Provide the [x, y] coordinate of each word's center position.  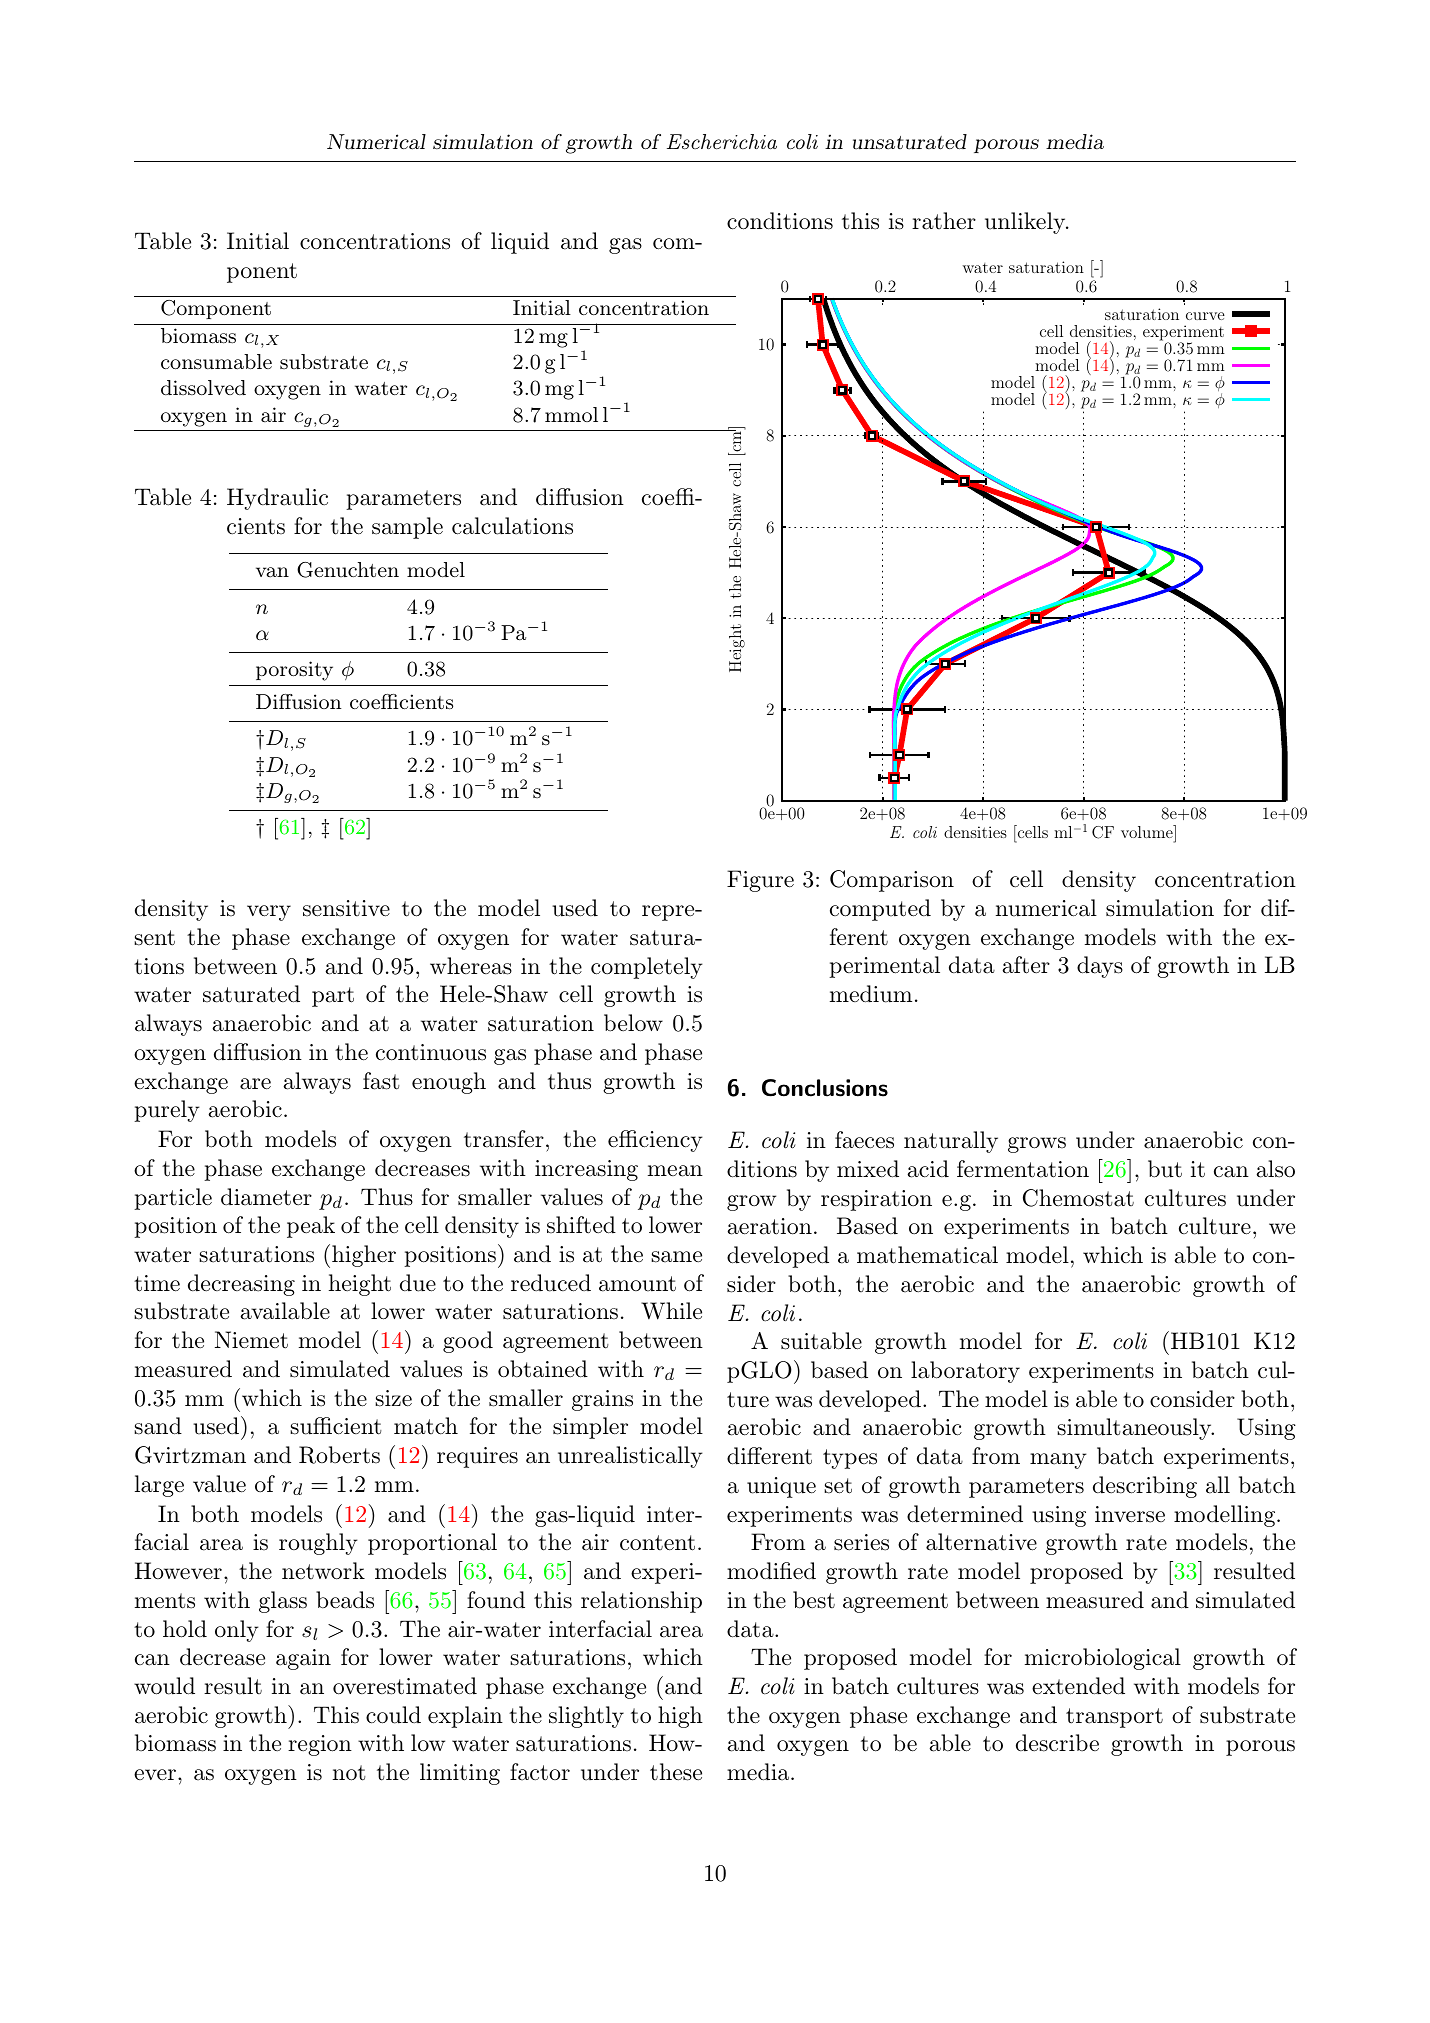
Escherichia [722, 142]
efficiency [655, 1141]
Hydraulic [277, 499]
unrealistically [630, 1457]
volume [1148, 831]
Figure [760, 881]
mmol [571, 414]
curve [1205, 316]
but [1165, 1169]
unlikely [1026, 223]
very [269, 913]
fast [381, 1081]
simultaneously [1135, 1429]
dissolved [203, 387]
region [320, 1745]
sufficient [336, 1426]
